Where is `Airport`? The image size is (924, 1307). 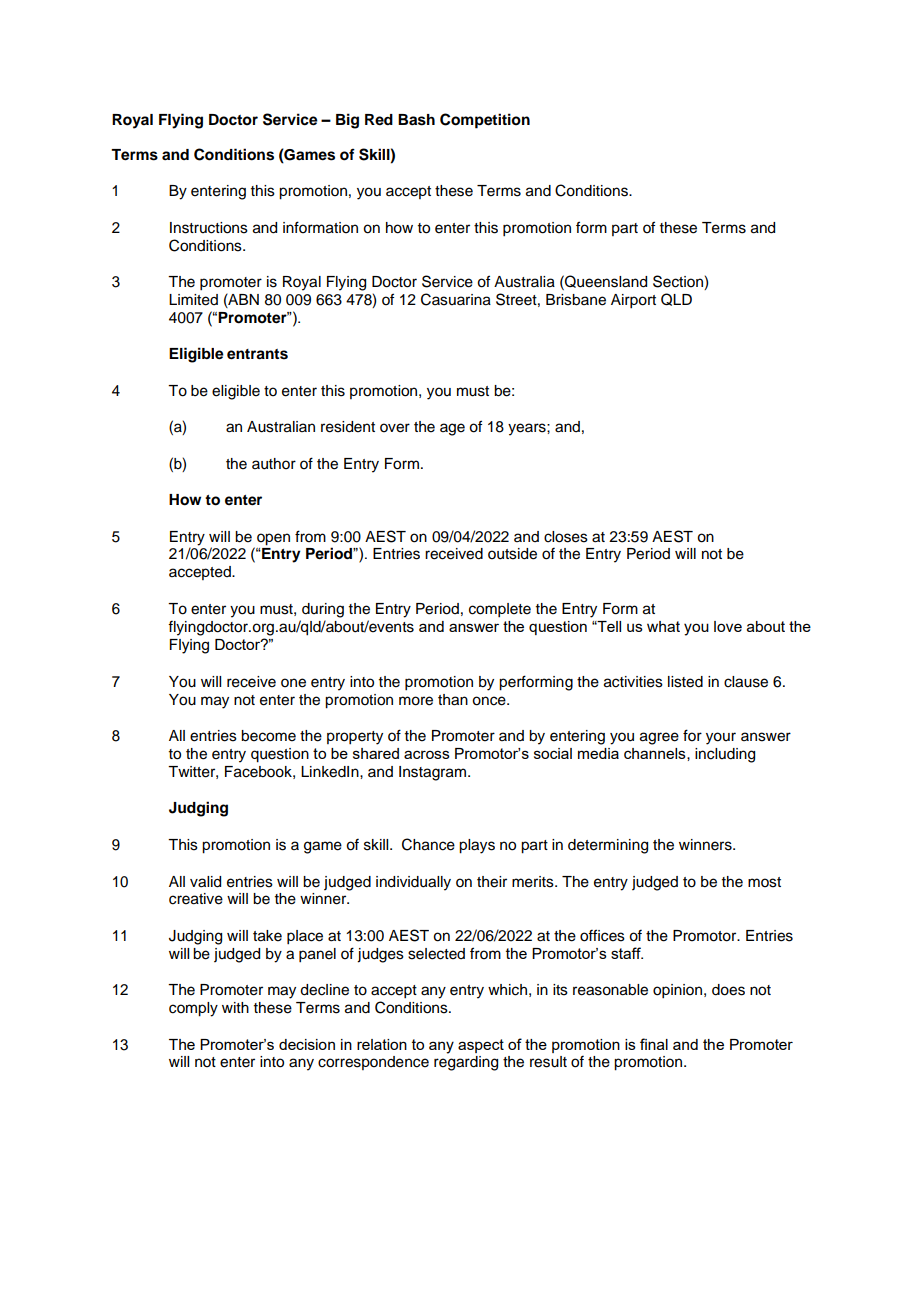 Airport is located at coordinates (633, 301).
